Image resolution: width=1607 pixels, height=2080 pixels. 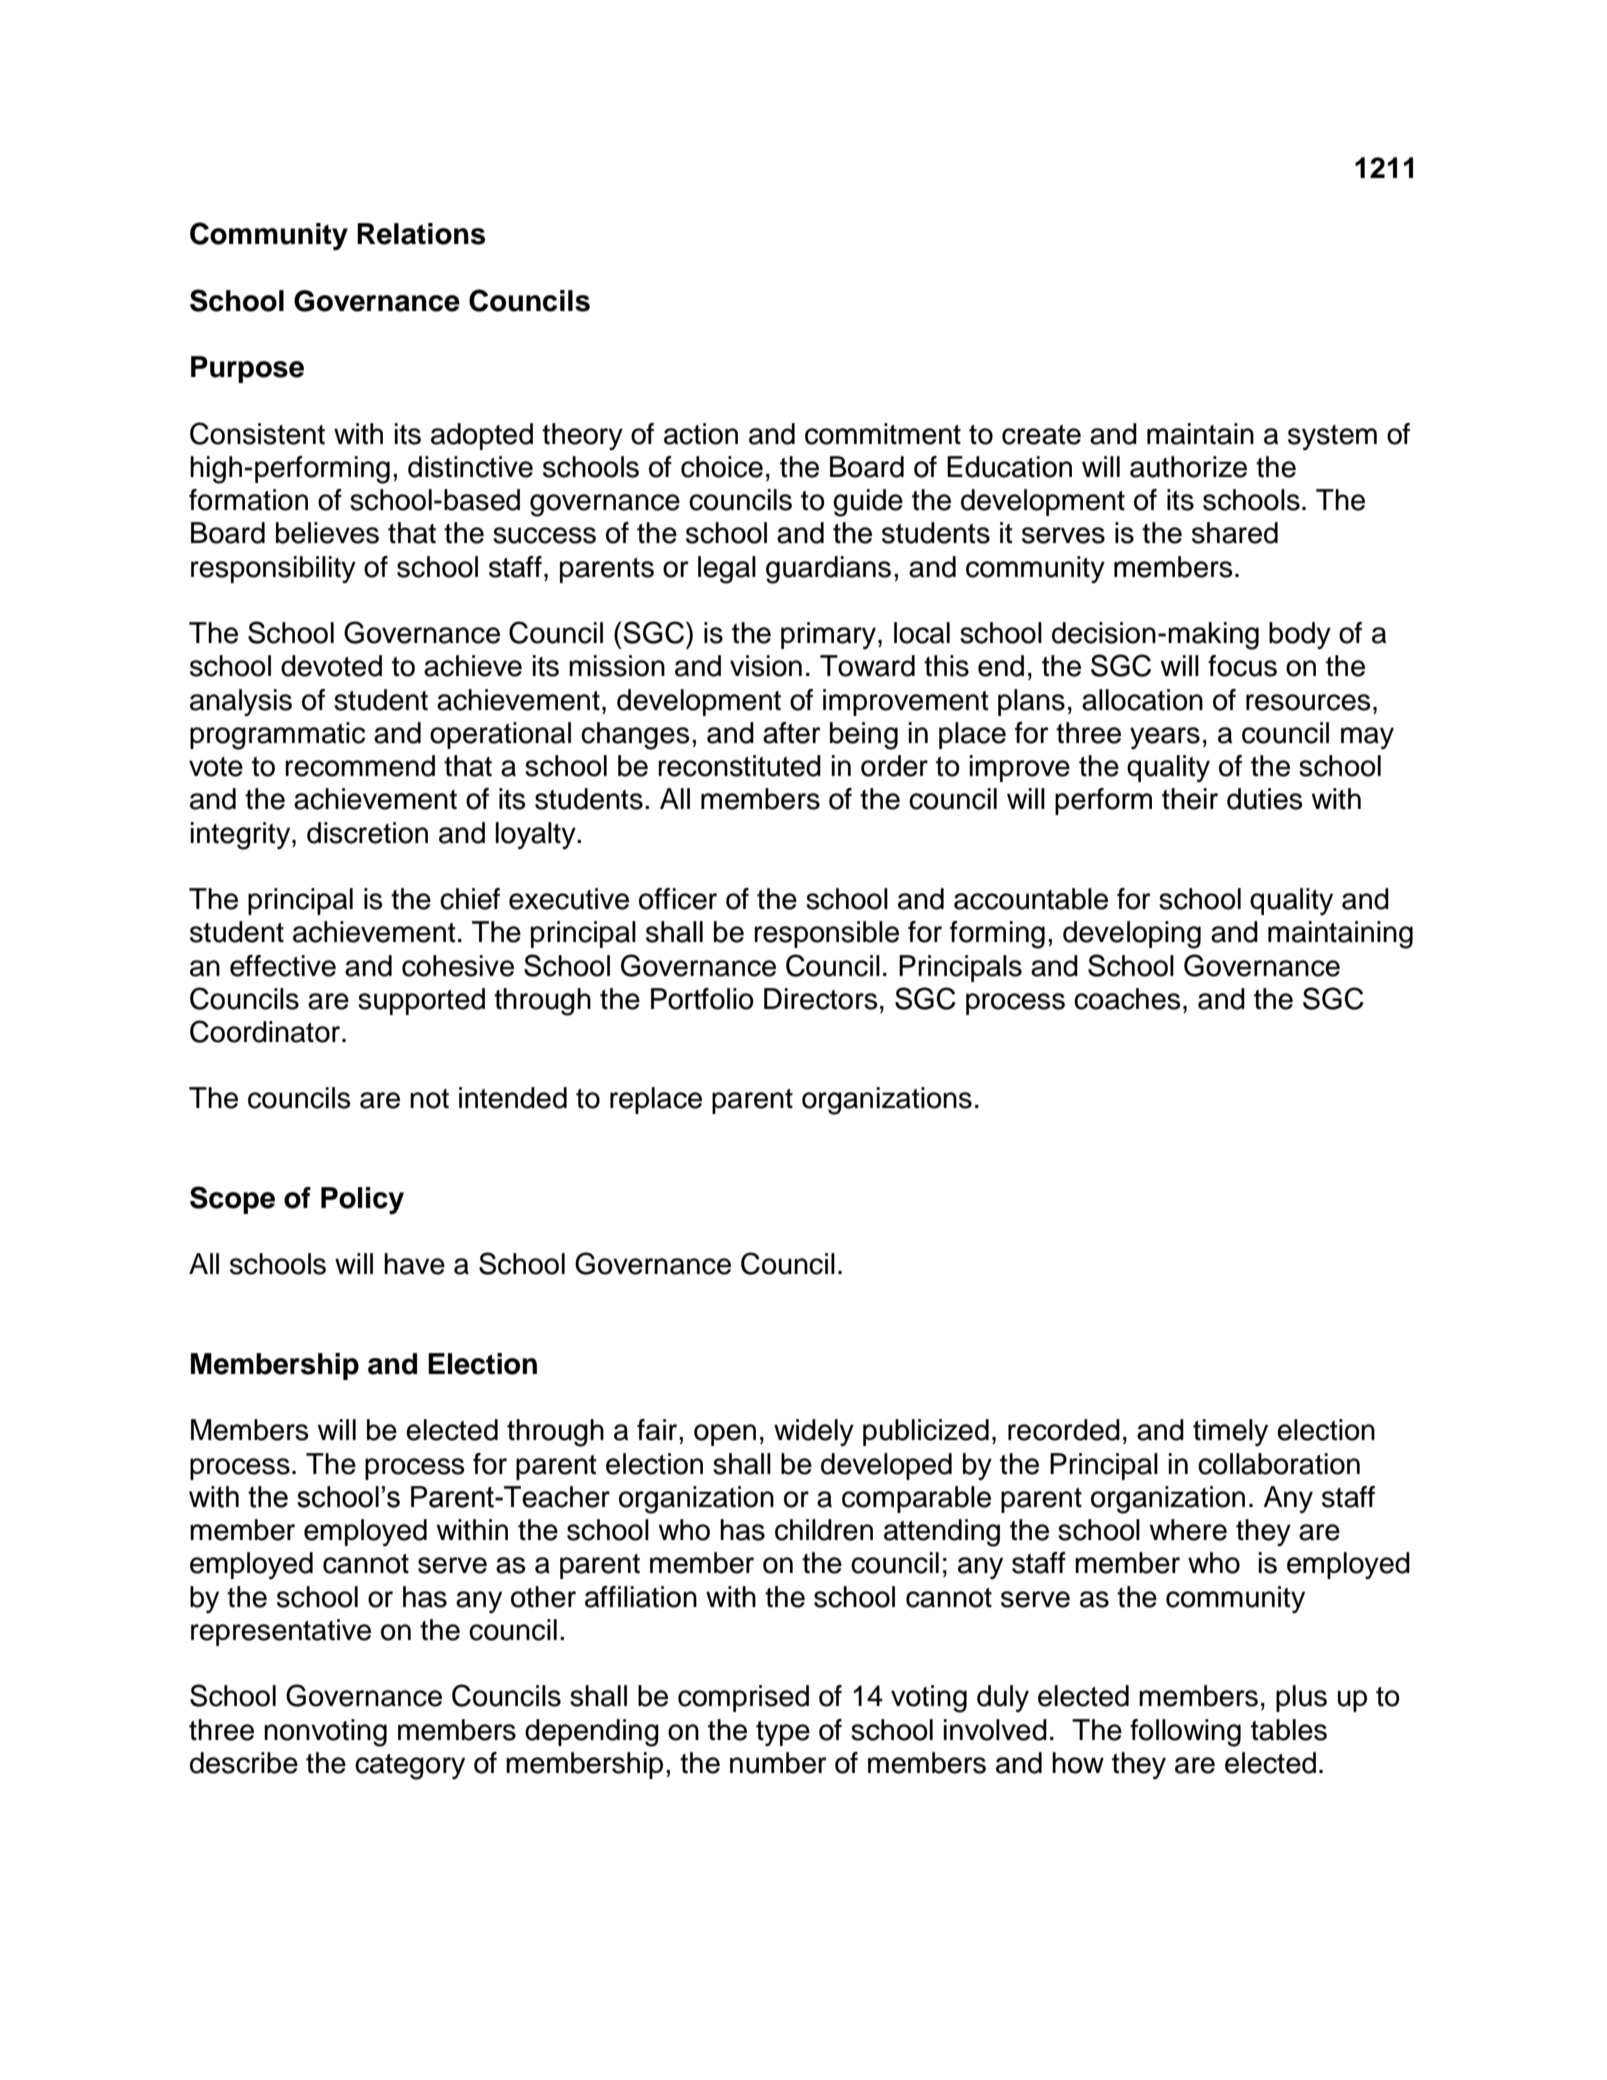 What do you see at coordinates (1332, 437) in the screenshot?
I see `system` at bounding box center [1332, 437].
